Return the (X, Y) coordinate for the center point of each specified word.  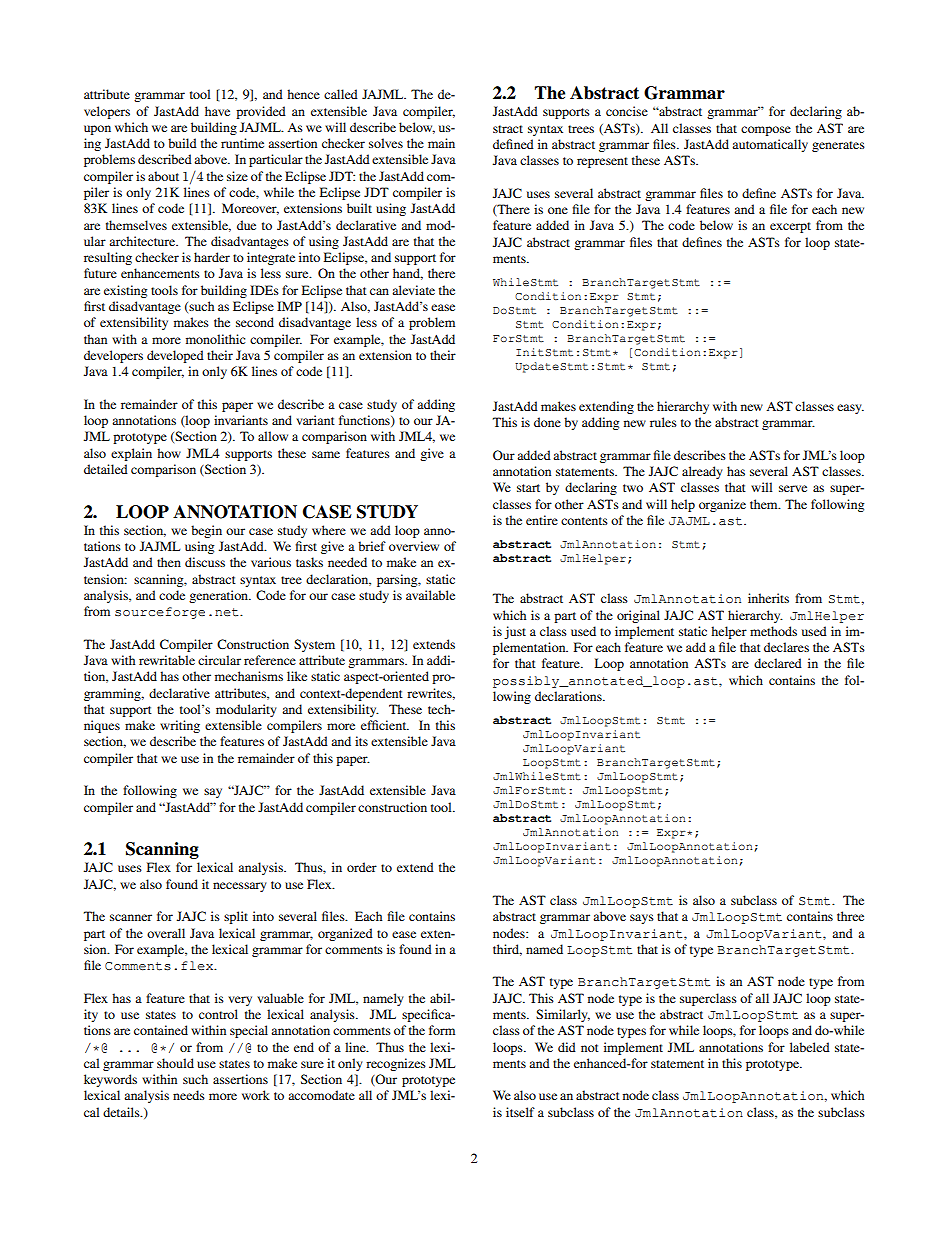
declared (778, 663)
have (217, 111)
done (547, 422)
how (169, 453)
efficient (385, 725)
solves (386, 143)
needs (189, 1095)
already (702, 472)
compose (766, 131)
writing (180, 726)
